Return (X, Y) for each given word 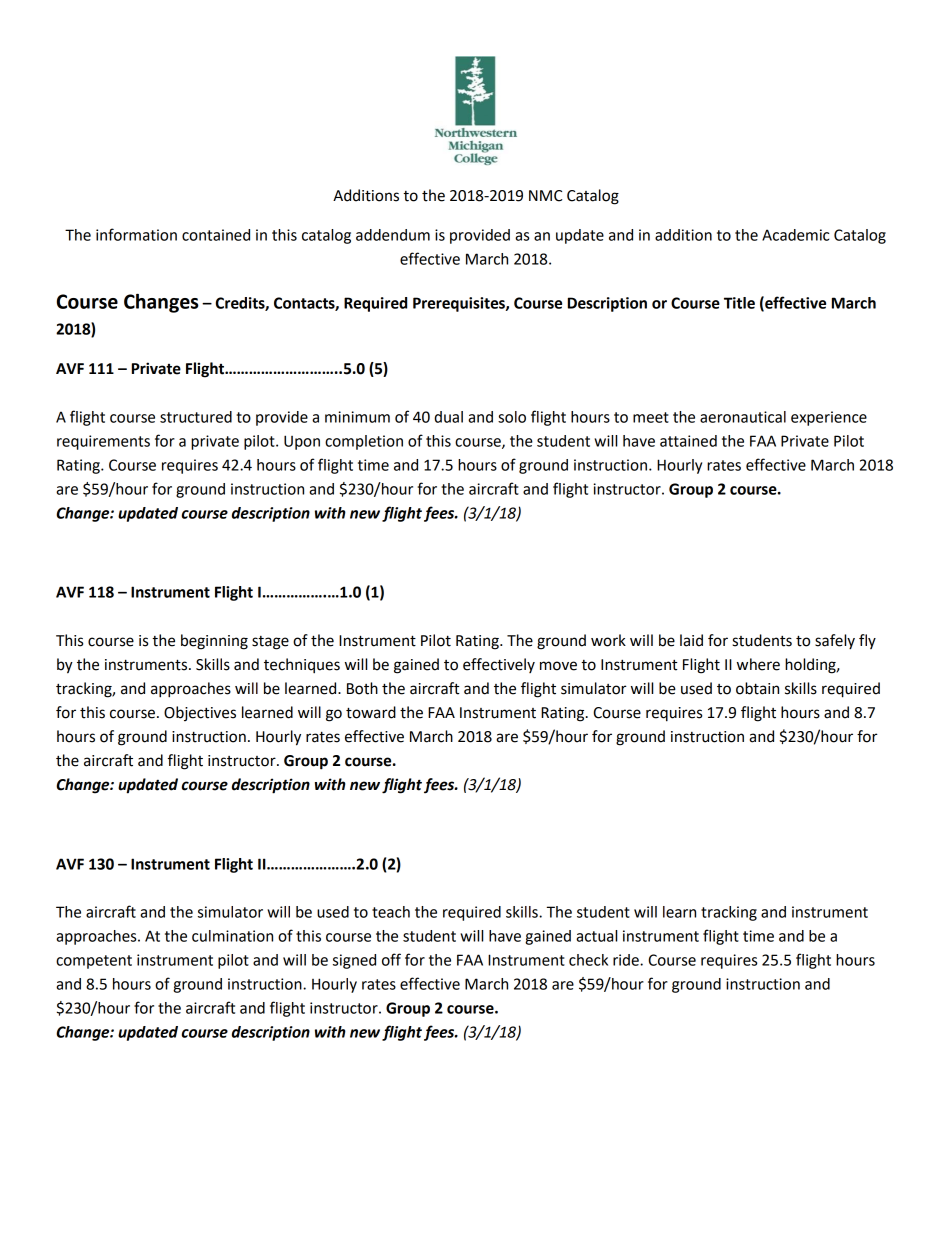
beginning (214, 642)
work (608, 640)
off (391, 959)
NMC (545, 196)
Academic (795, 235)
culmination (232, 936)
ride (627, 960)
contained (216, 235)
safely (835, 641)
